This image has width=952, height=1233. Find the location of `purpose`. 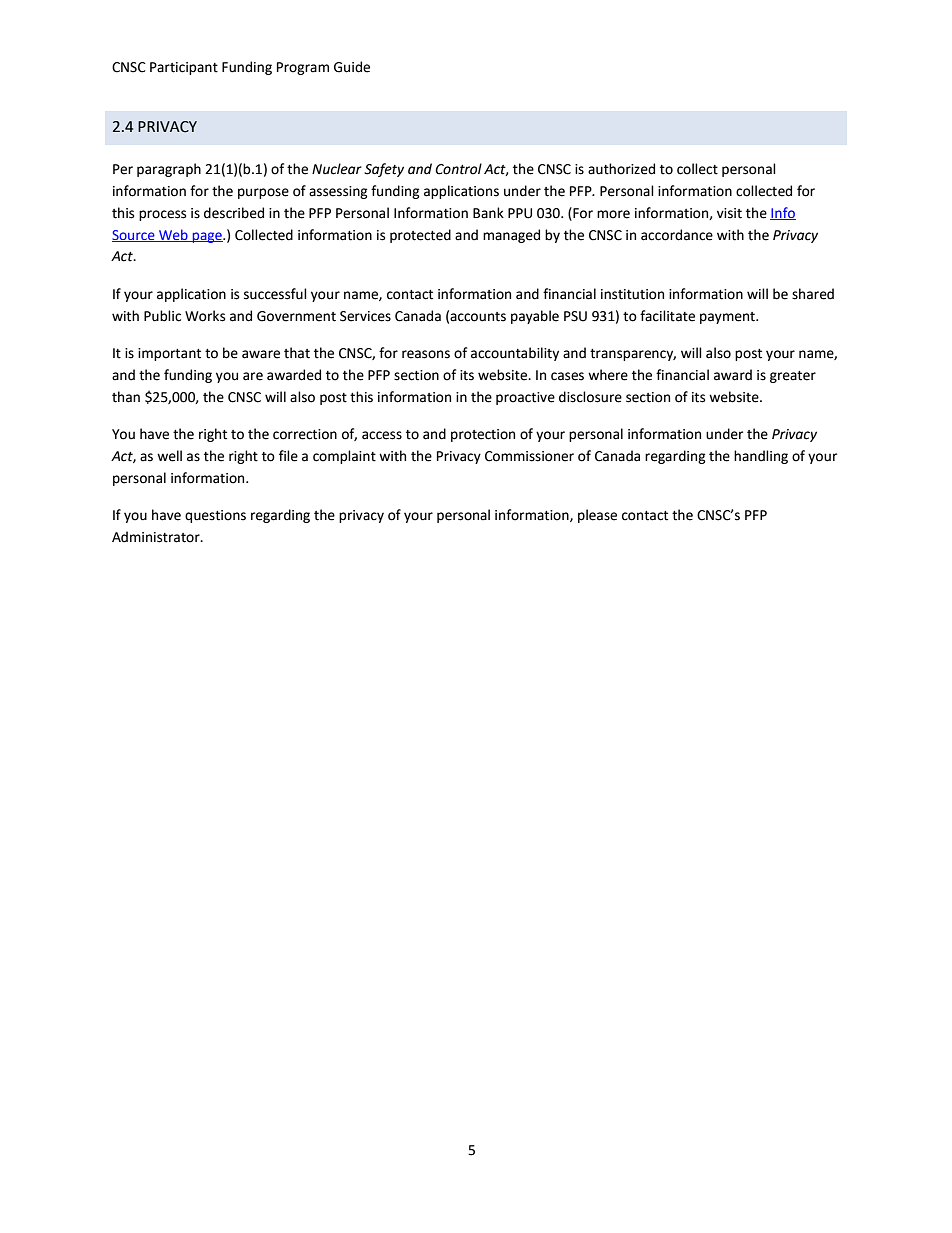

purpose is located at coordinates (263, 193).
